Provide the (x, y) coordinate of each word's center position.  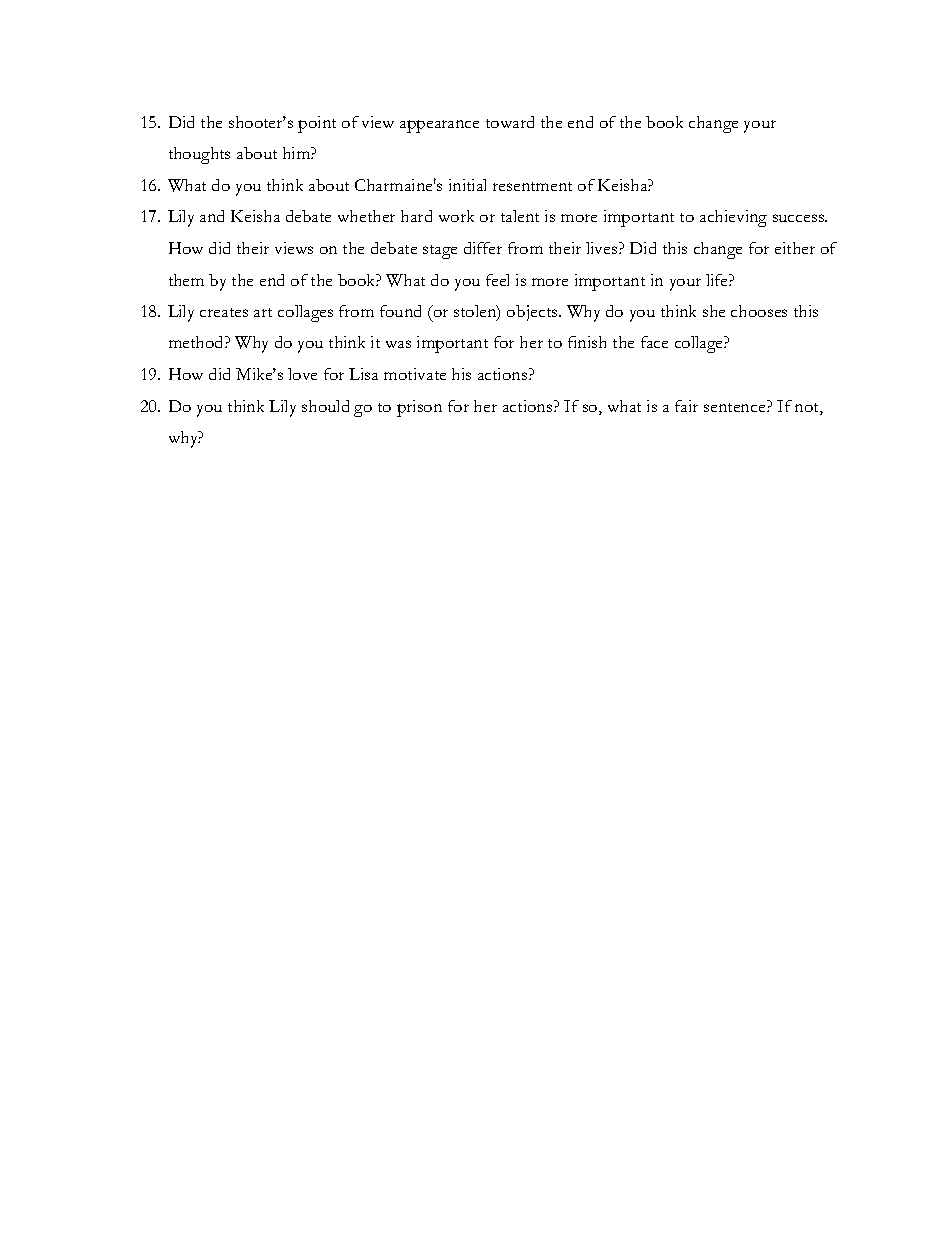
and (212, 216)
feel (497, 280)
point (317, 124)
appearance (439, 126)
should (325, 406)
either (795, 248)
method (197, 342)
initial (467, 185)
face (654, 342)
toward (510, 122)
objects (533, 313)
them (186, 280)
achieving (733, 218)
